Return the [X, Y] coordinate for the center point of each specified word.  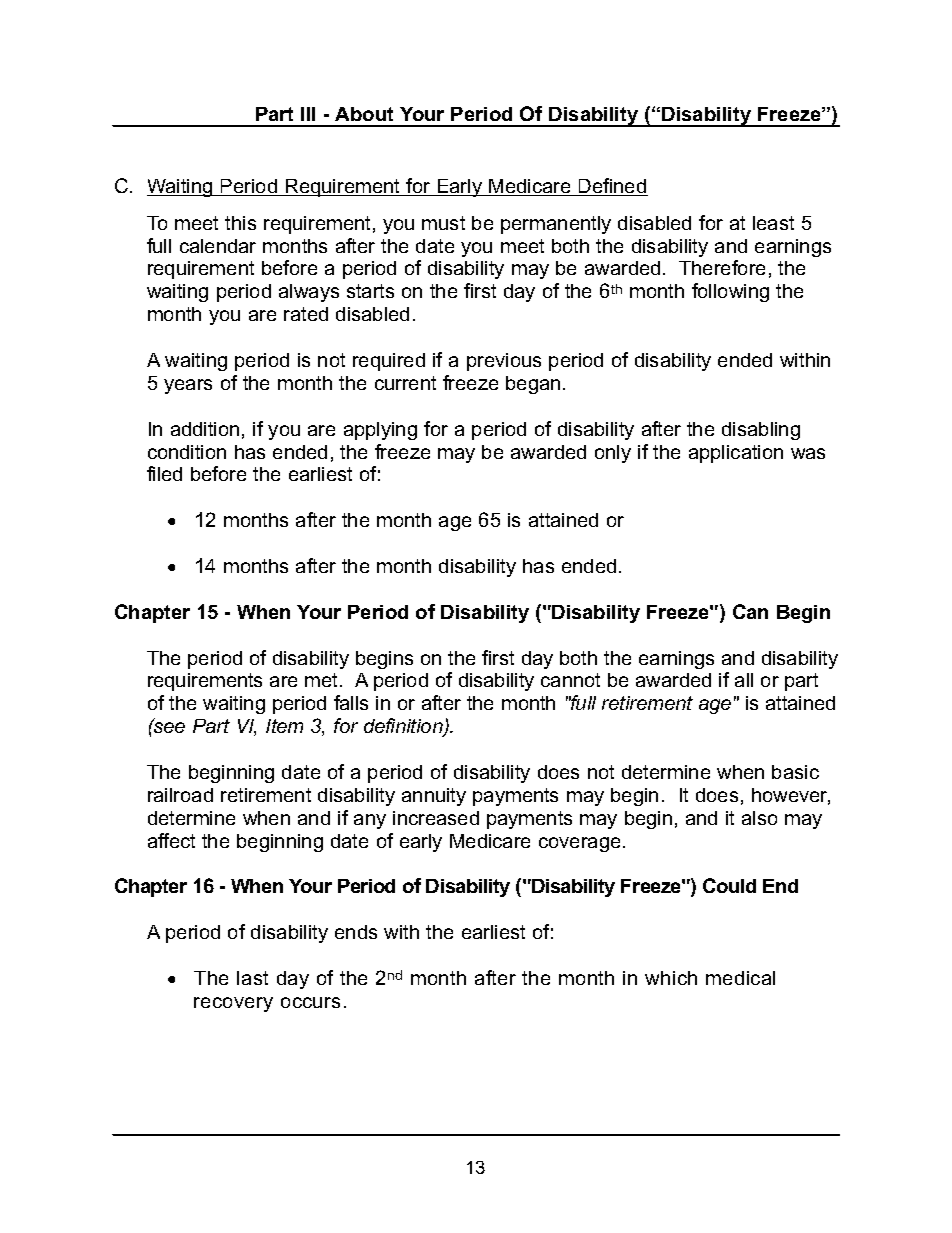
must [443, 223]
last [252, 978]
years [188, 386]
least [773, 223]
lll [308, 114]
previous [504, 362]
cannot [570, 680]
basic [795, 772]
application [736, 454]
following [730, 292]
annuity [434, 797]
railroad [180, 795]
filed [164, 473]
